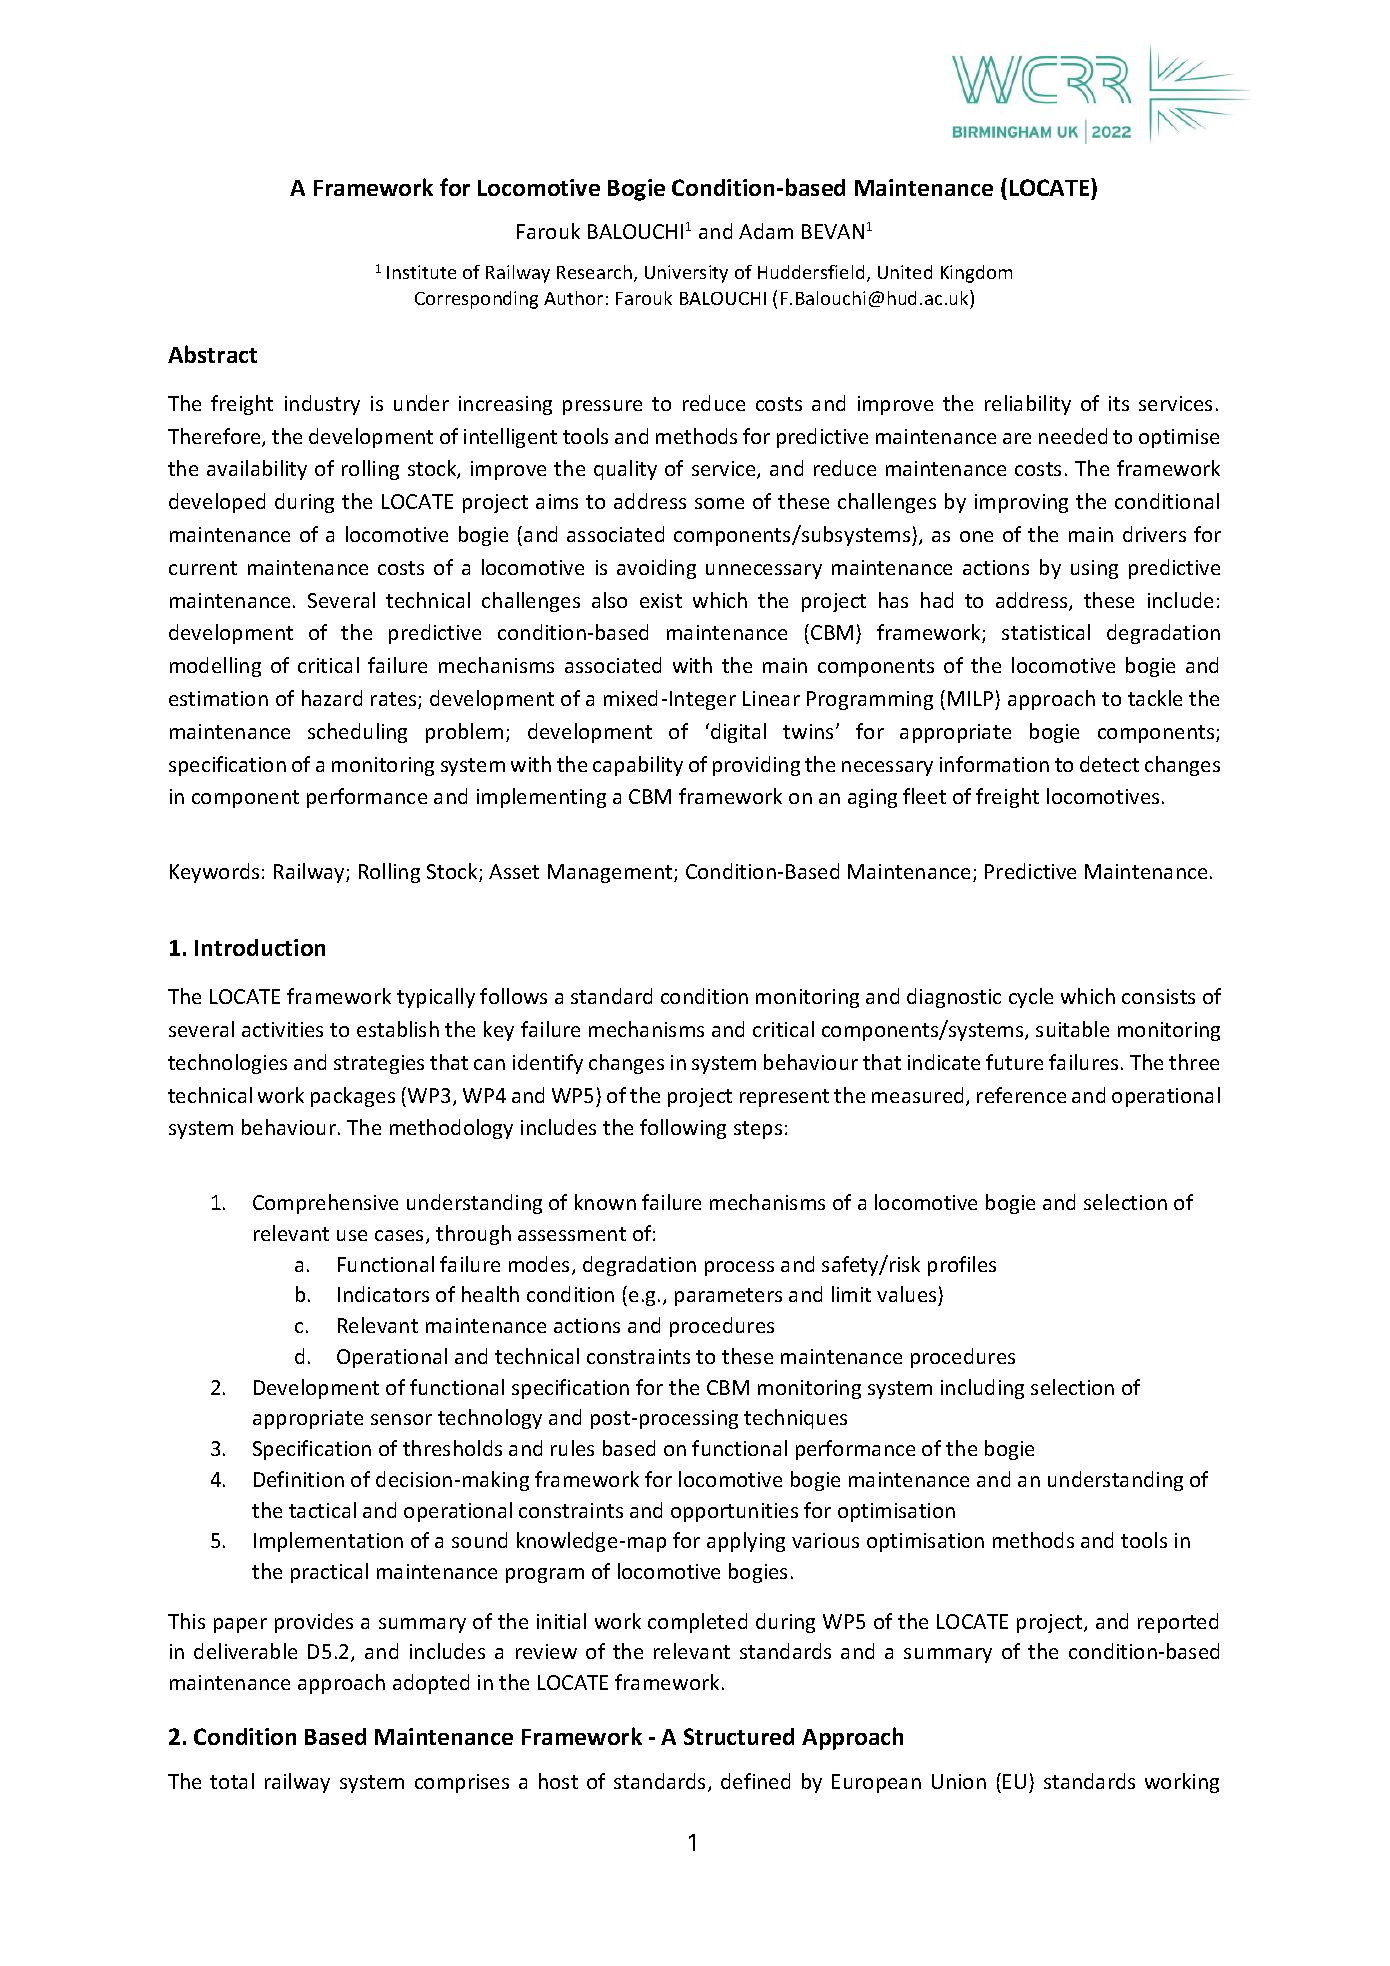 Image resolution: width=1390 pixels, height=1966 pixels. Describe the element at coordinates (905, 272) in the page. I see `United` at that location.
